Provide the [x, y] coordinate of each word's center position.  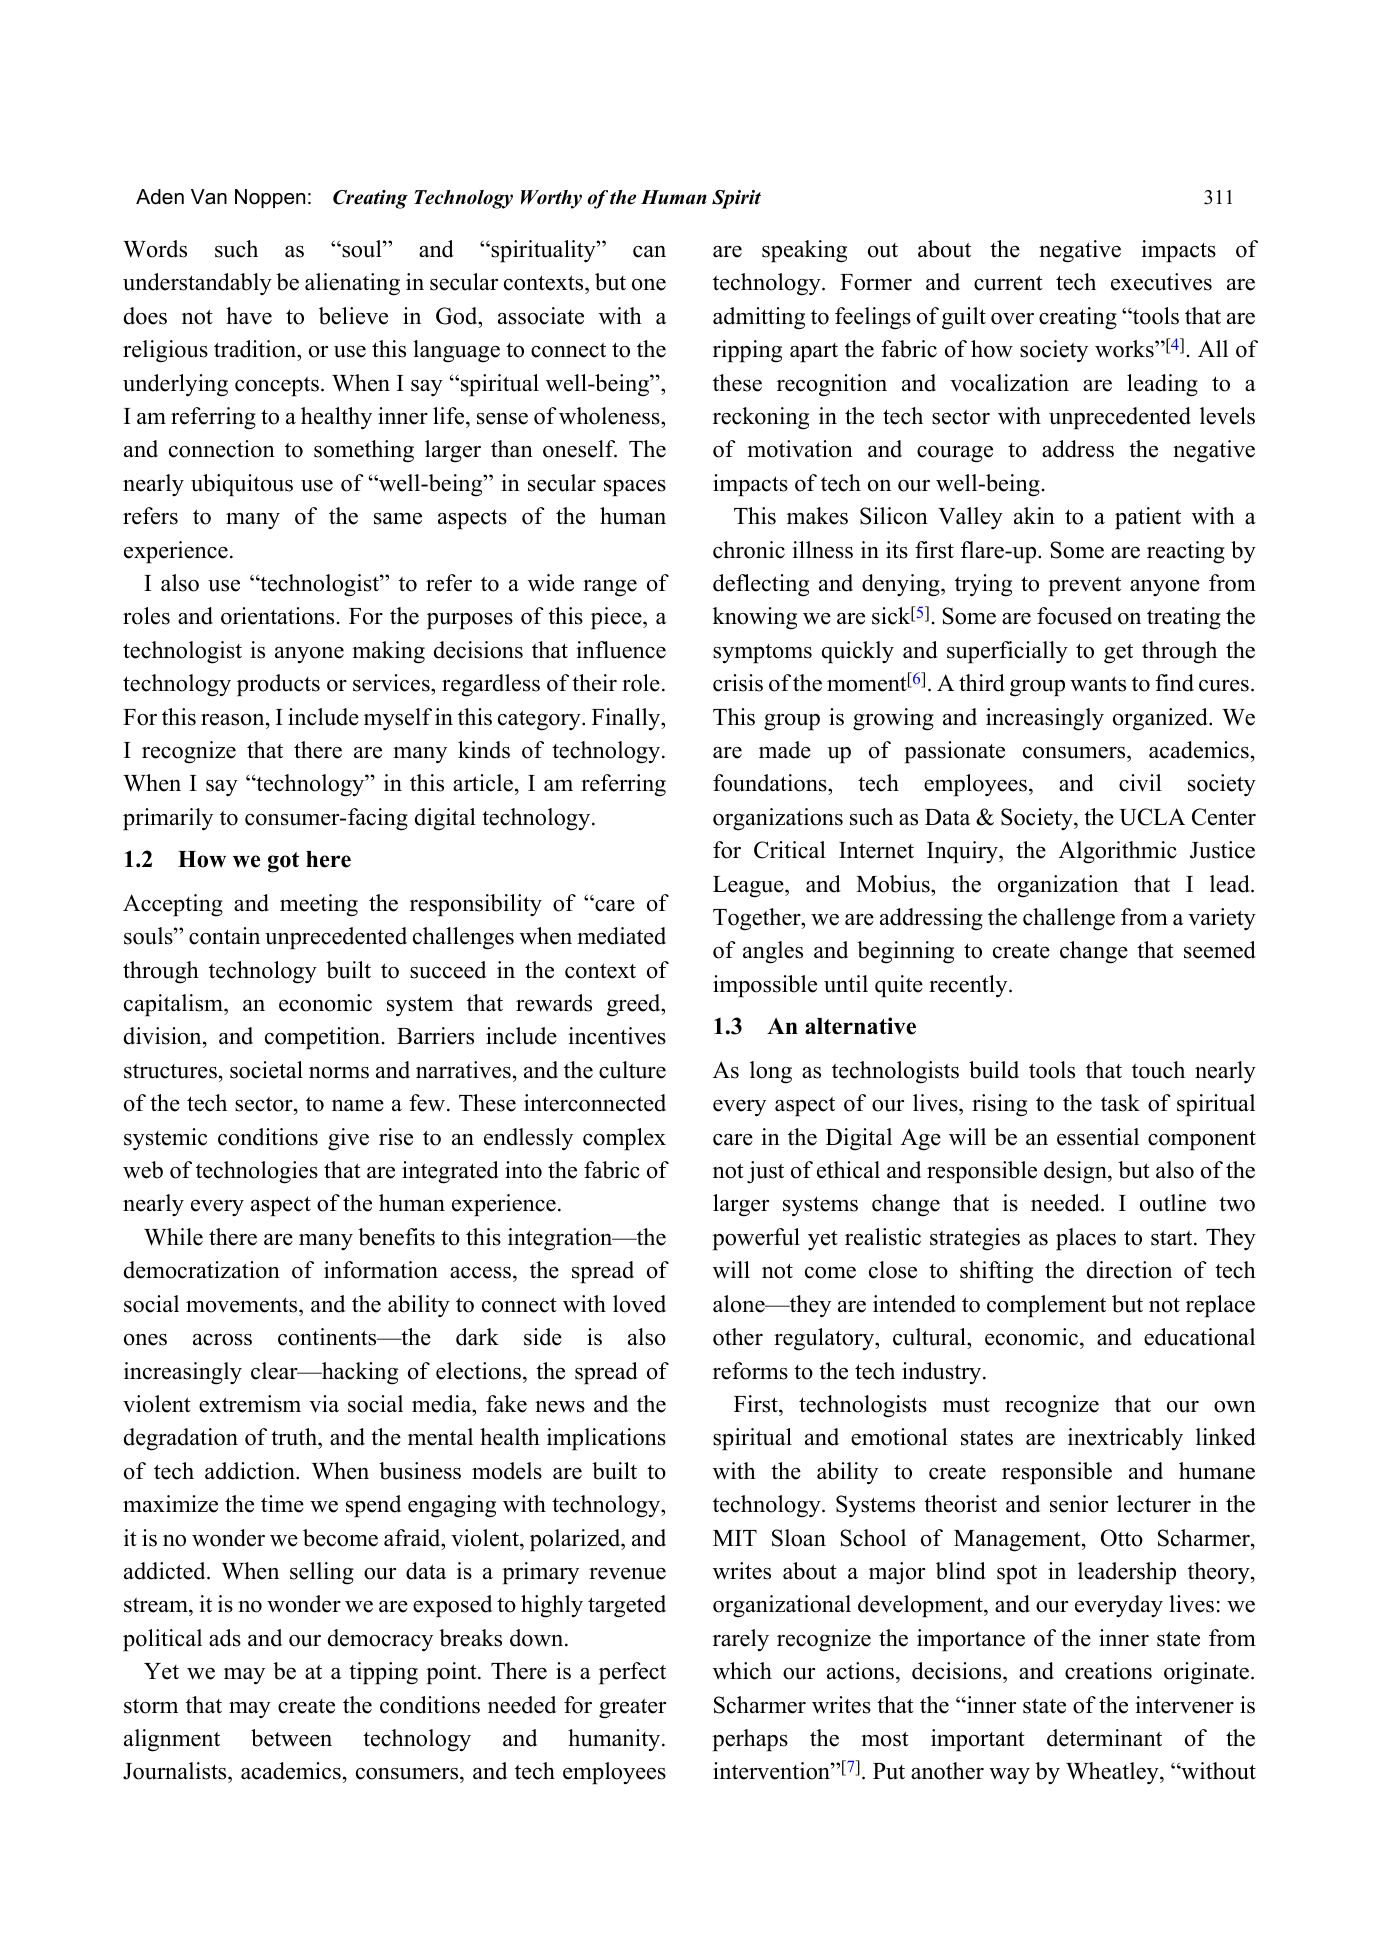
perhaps [750, 1740]
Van [209, 197]
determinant [1104, 1738]
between [291, 1738]
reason [234, 720]
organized [1161, 719]
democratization [202, 1270]
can [649, 252]
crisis [738, 683]
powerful [756, 1239]
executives [1161, 282]
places [1086, 1239]
